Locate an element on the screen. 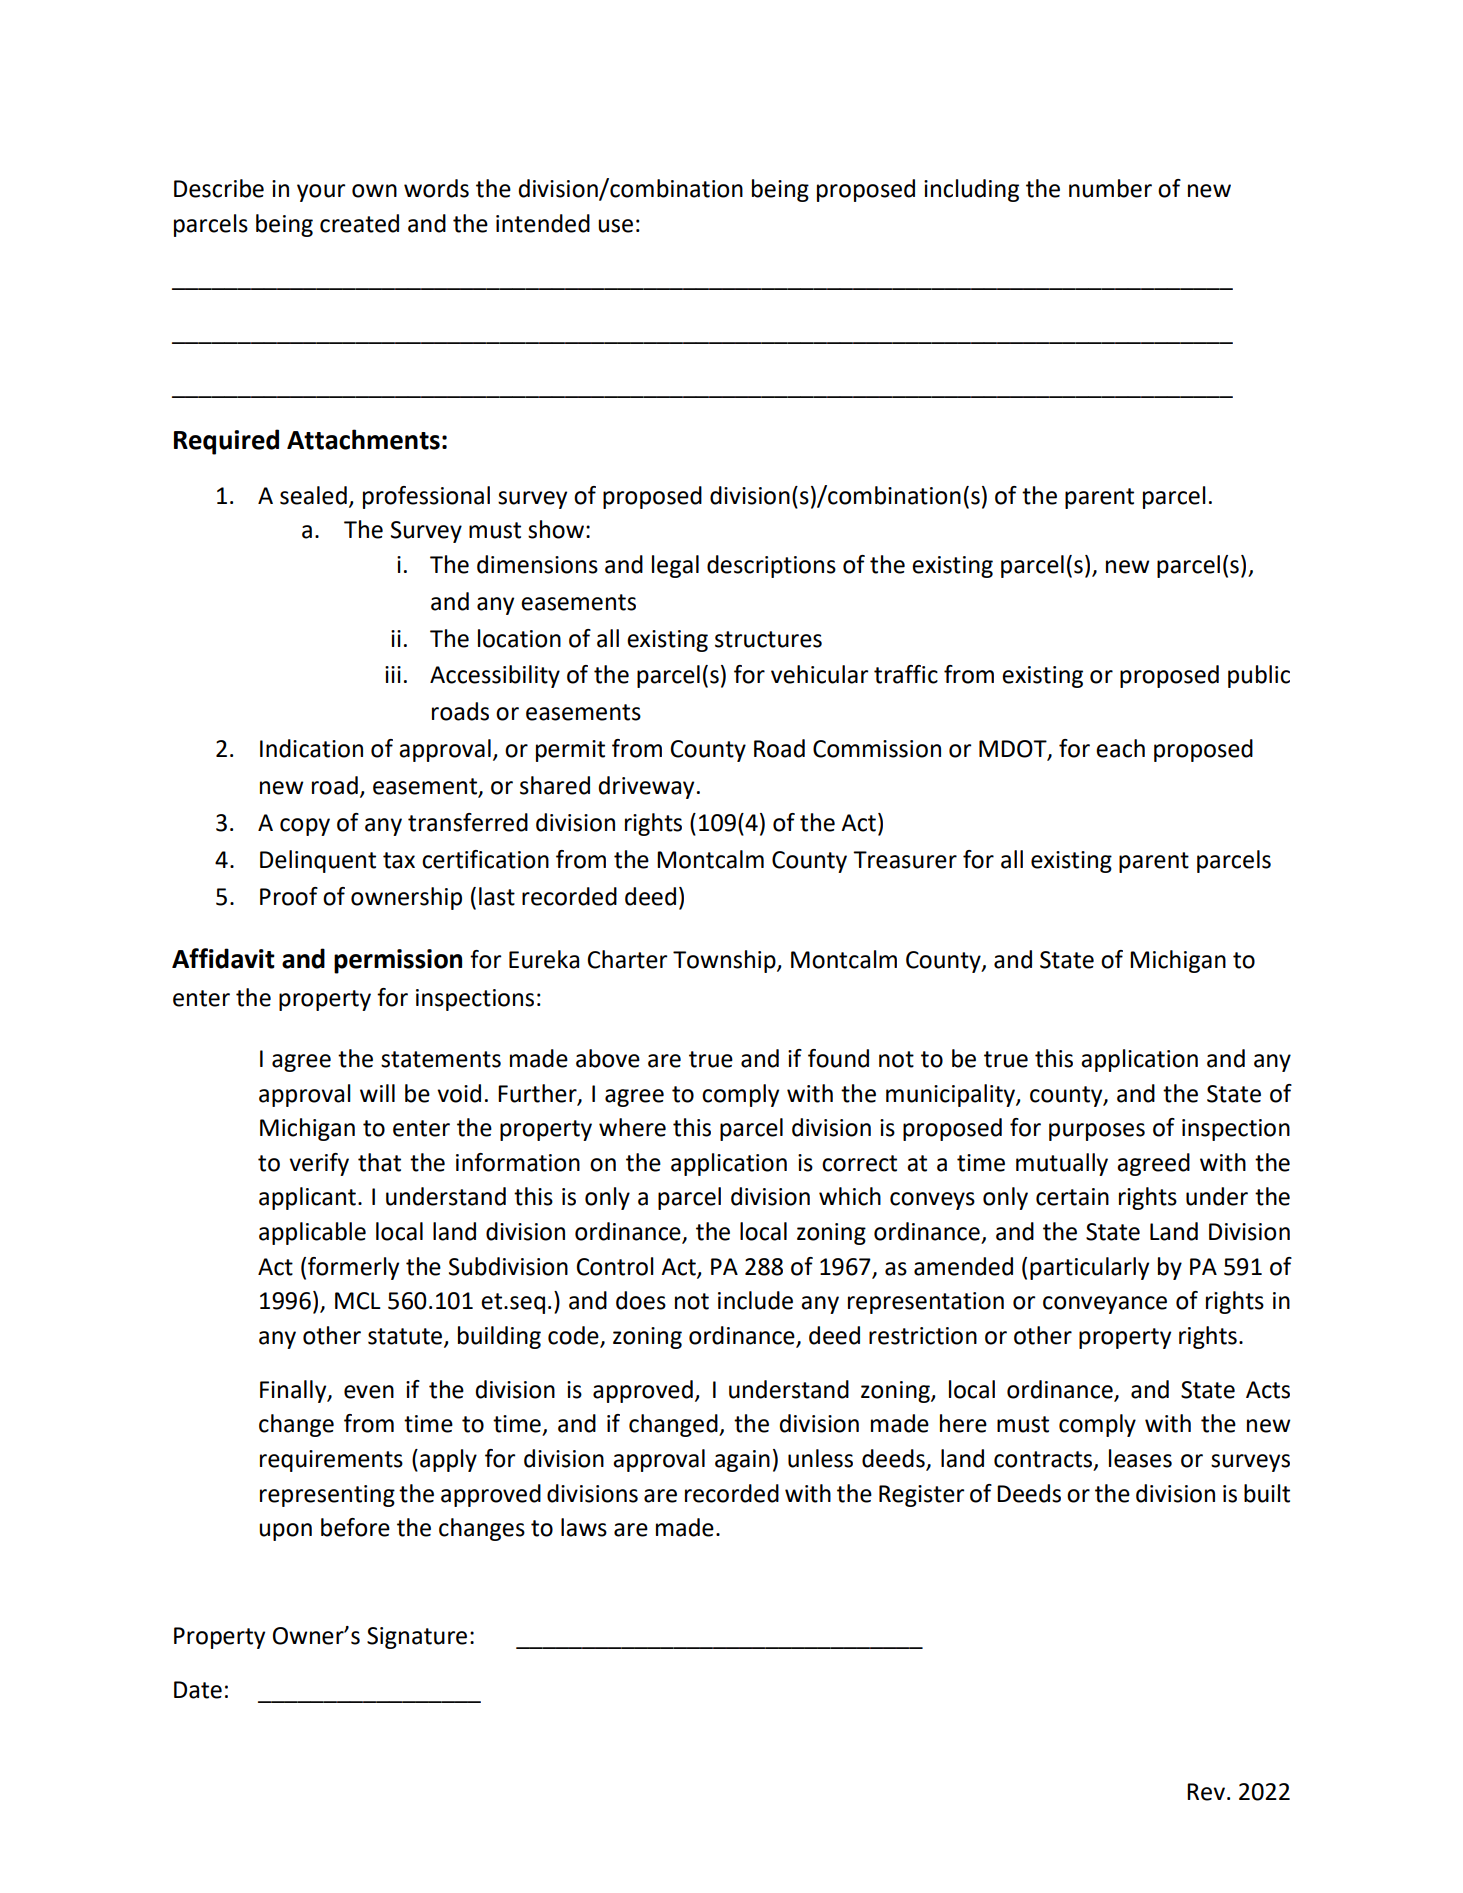  use is located at coordinates (615, 226).
